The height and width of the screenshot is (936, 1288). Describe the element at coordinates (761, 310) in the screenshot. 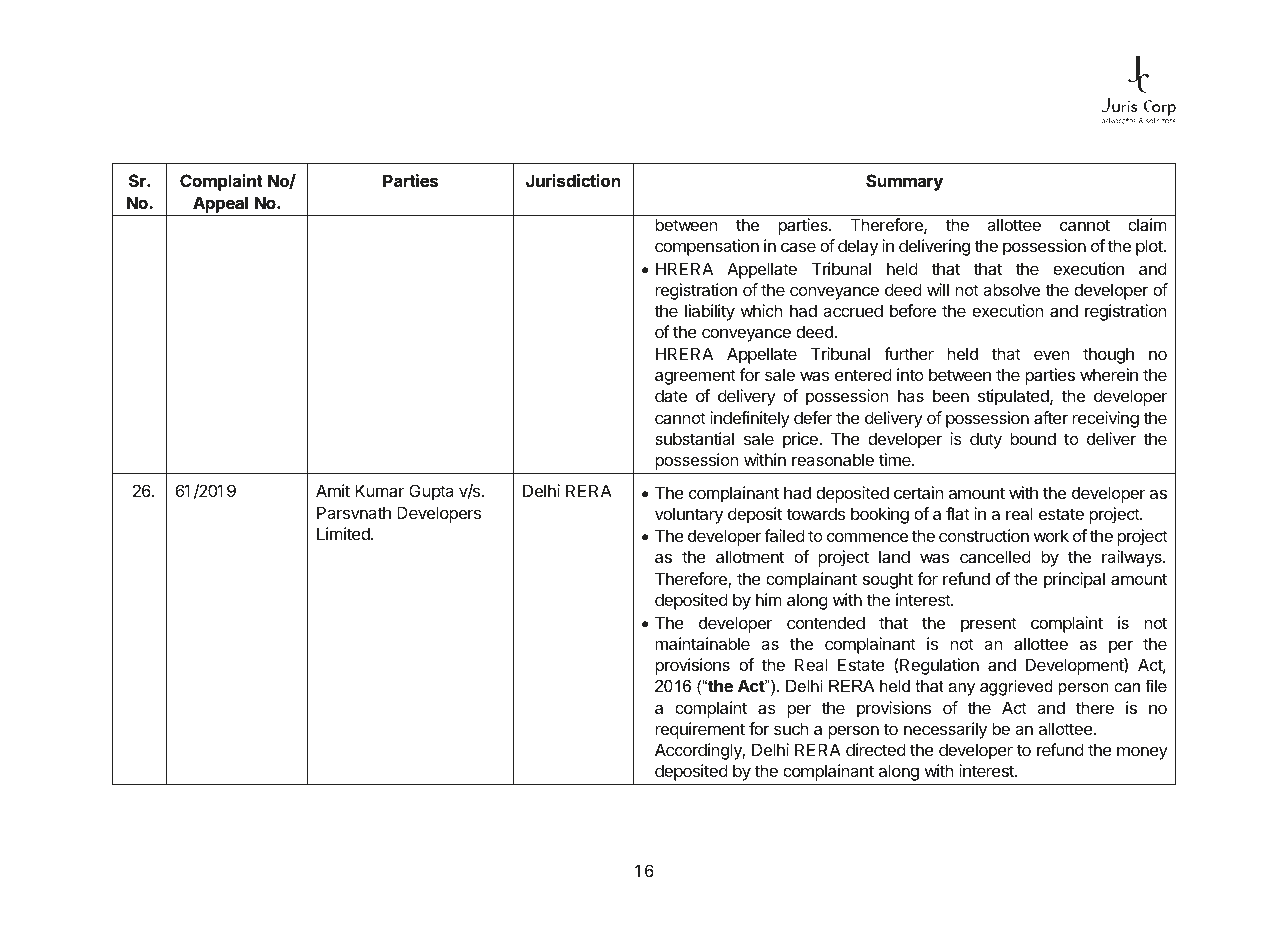

I see `which` at that location.
